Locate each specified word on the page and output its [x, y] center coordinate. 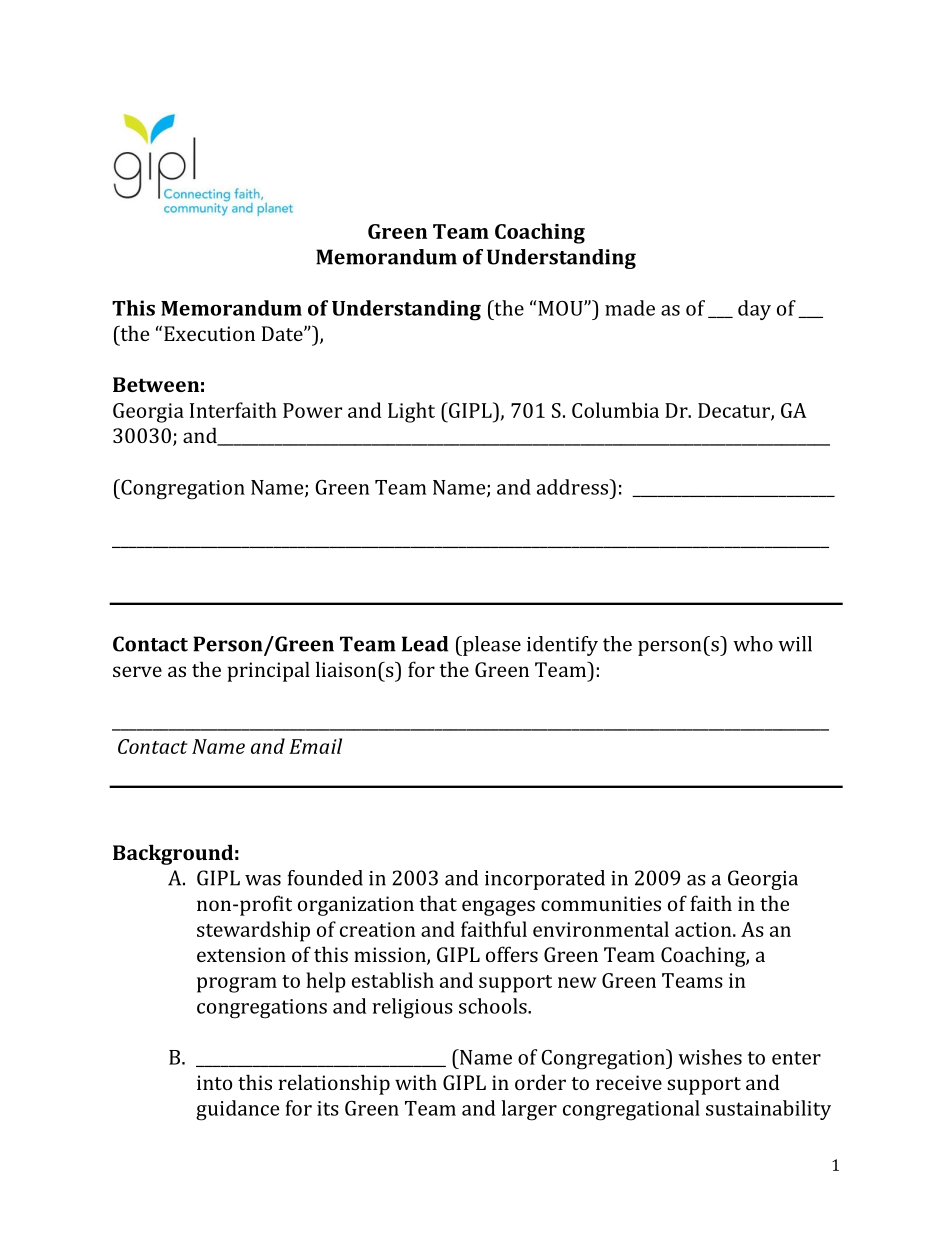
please [491, 646]
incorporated [545, 880]
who [753, 644]
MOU [561, 308]
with [416, 1082]
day [754, 310]
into [214, 1082]
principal [268, 671]
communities [601, 903]
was [263, 880]
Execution [209, 333]
